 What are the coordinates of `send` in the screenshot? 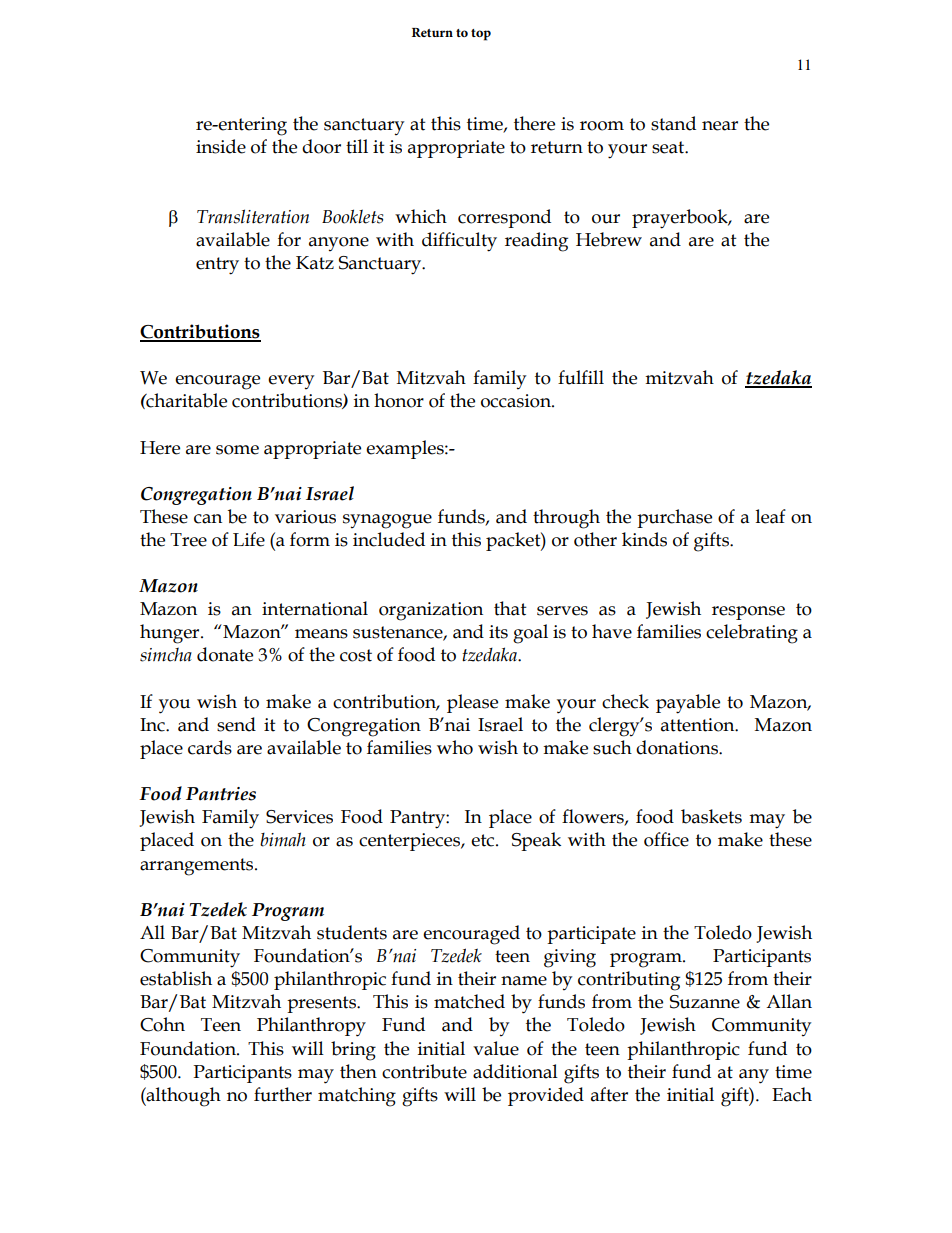 It's located at (236, 724).
